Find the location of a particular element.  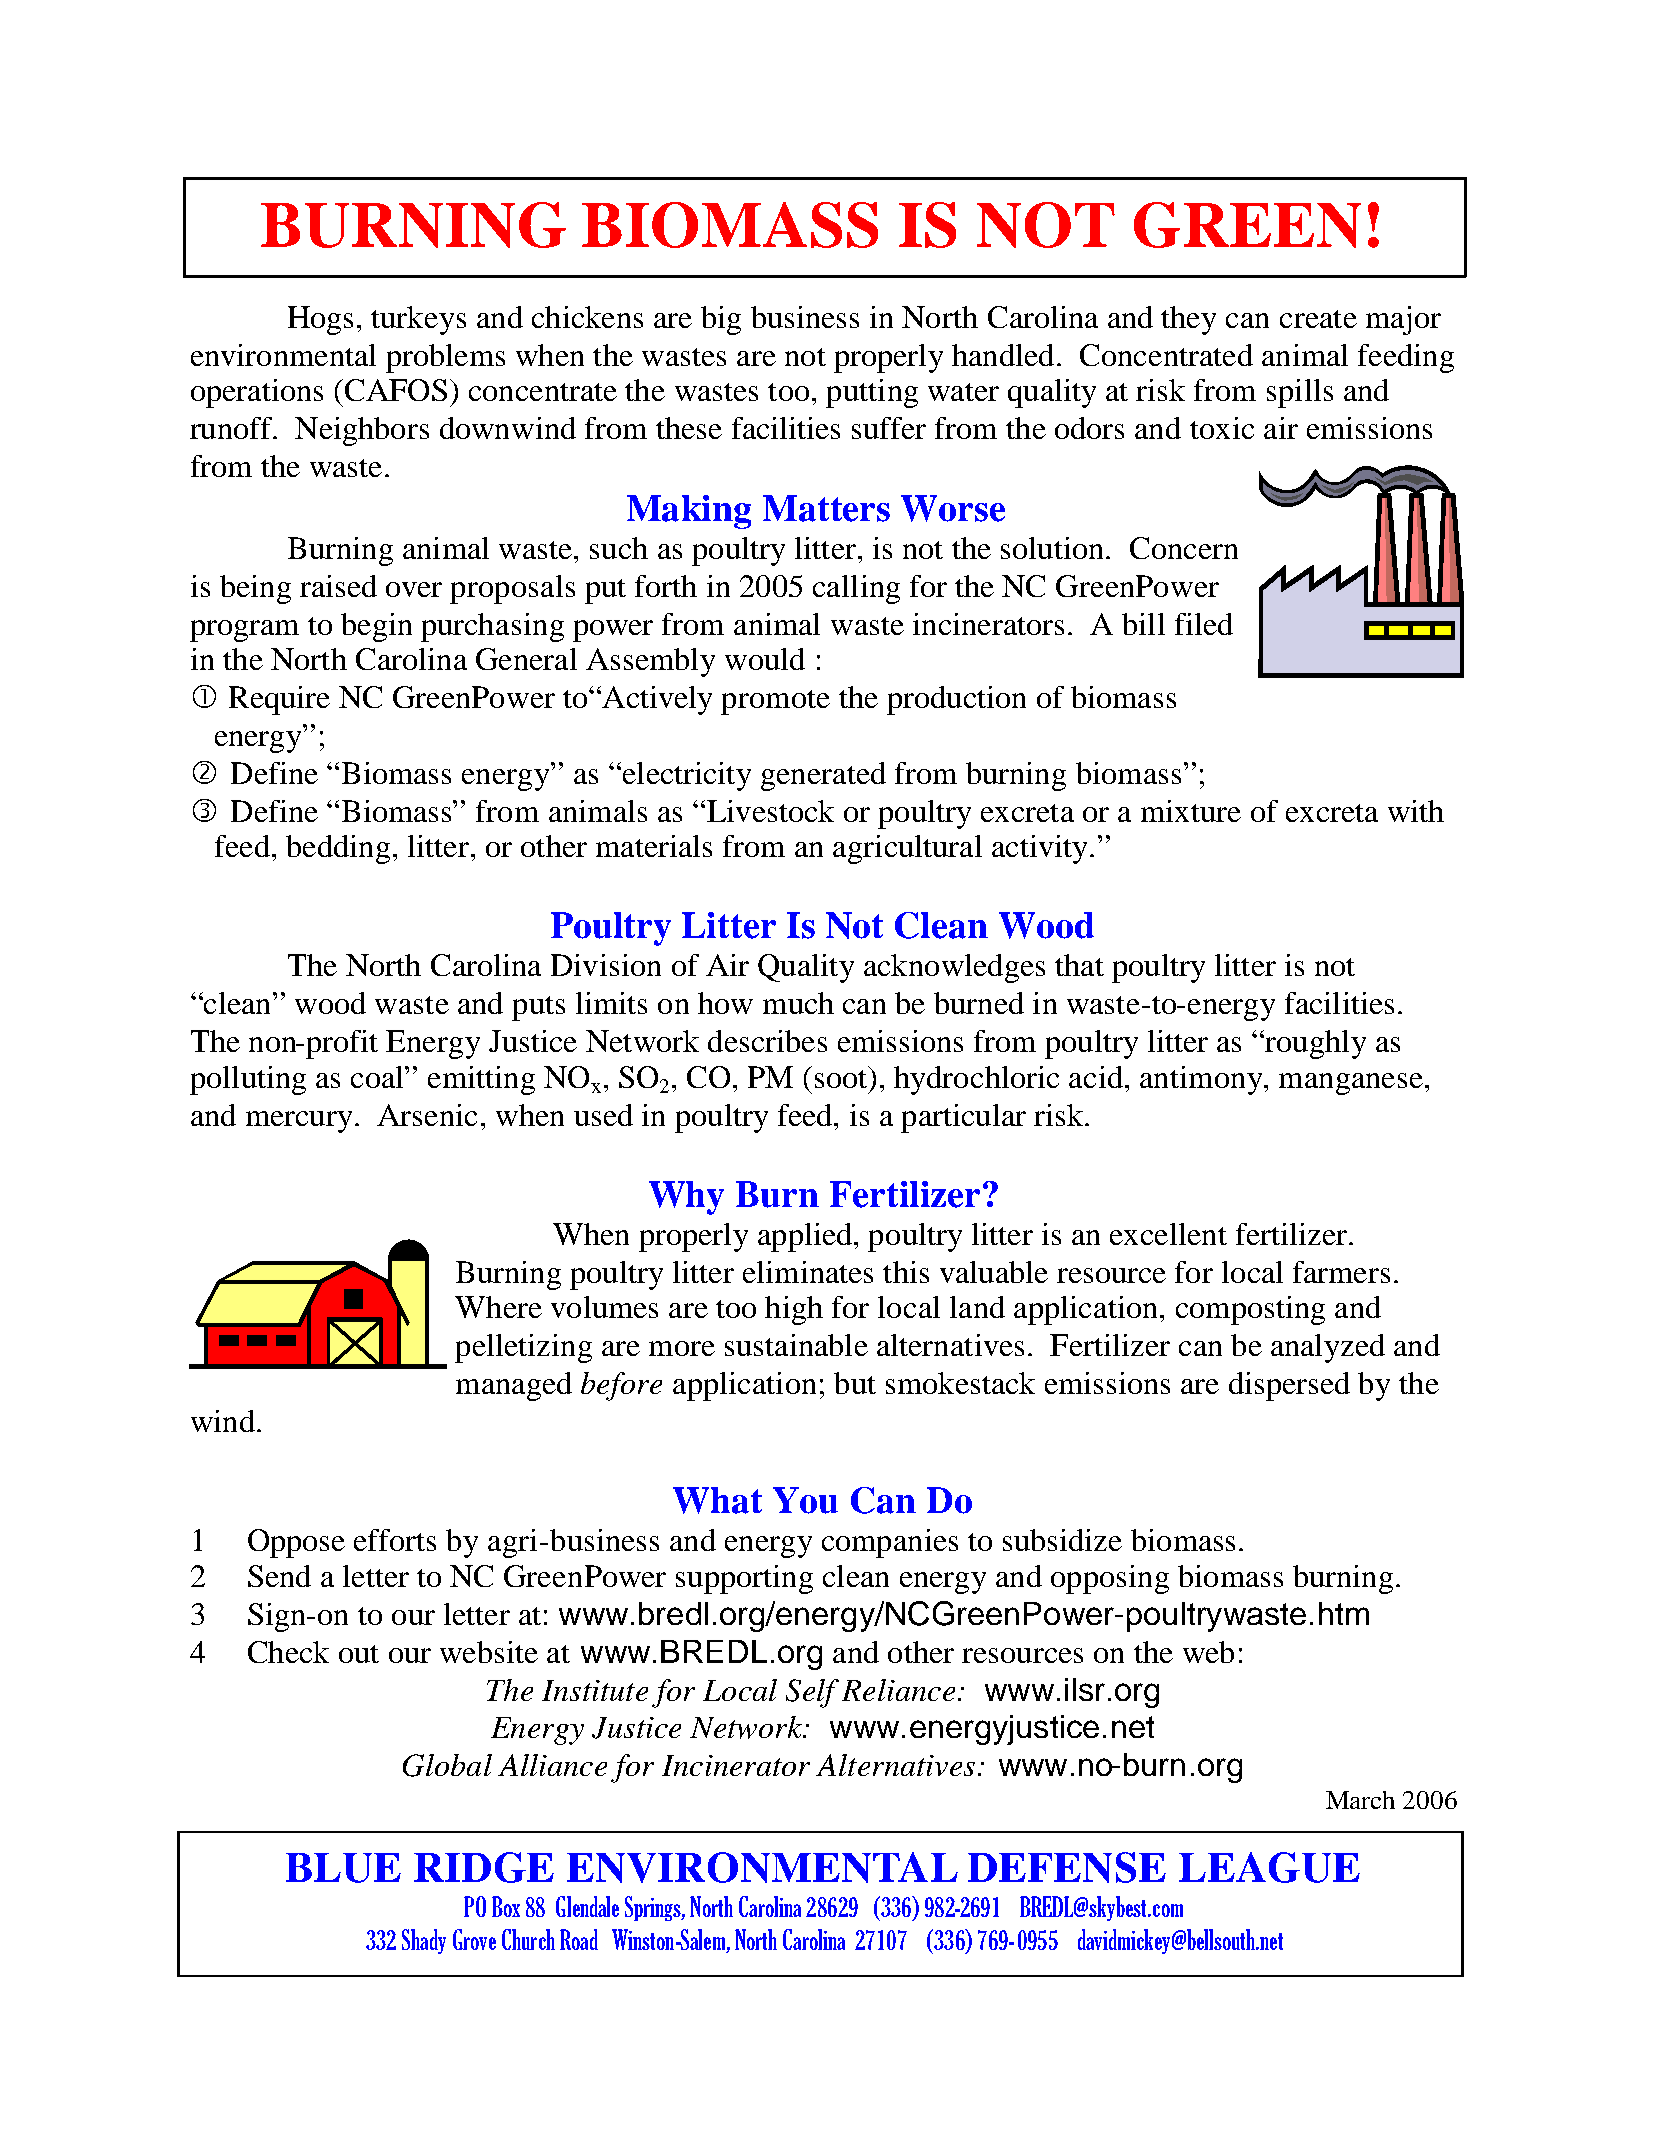

efforts is located at coordinates (395, 1540).
